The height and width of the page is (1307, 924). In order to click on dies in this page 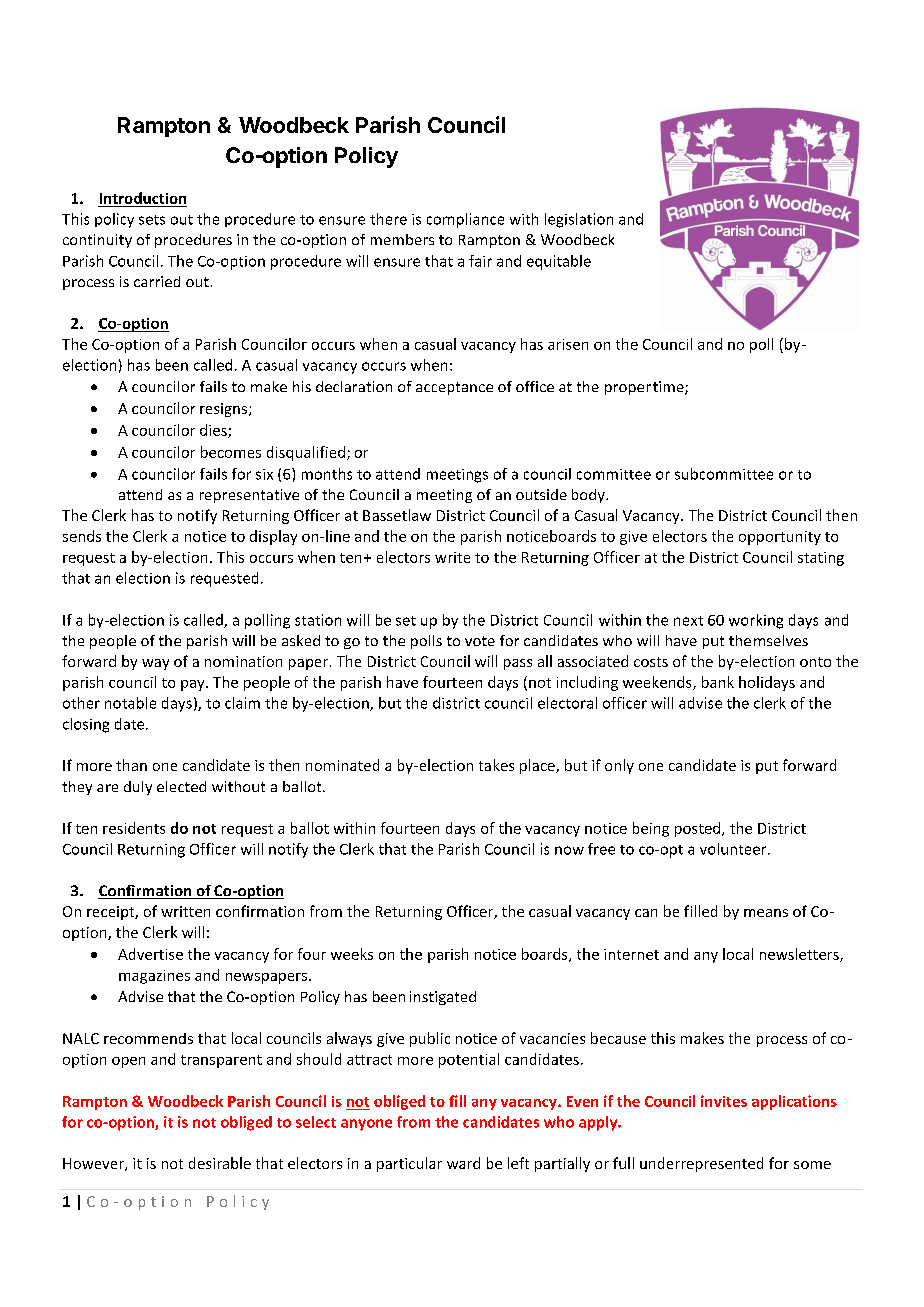, I will do `click(214, 431)`.
